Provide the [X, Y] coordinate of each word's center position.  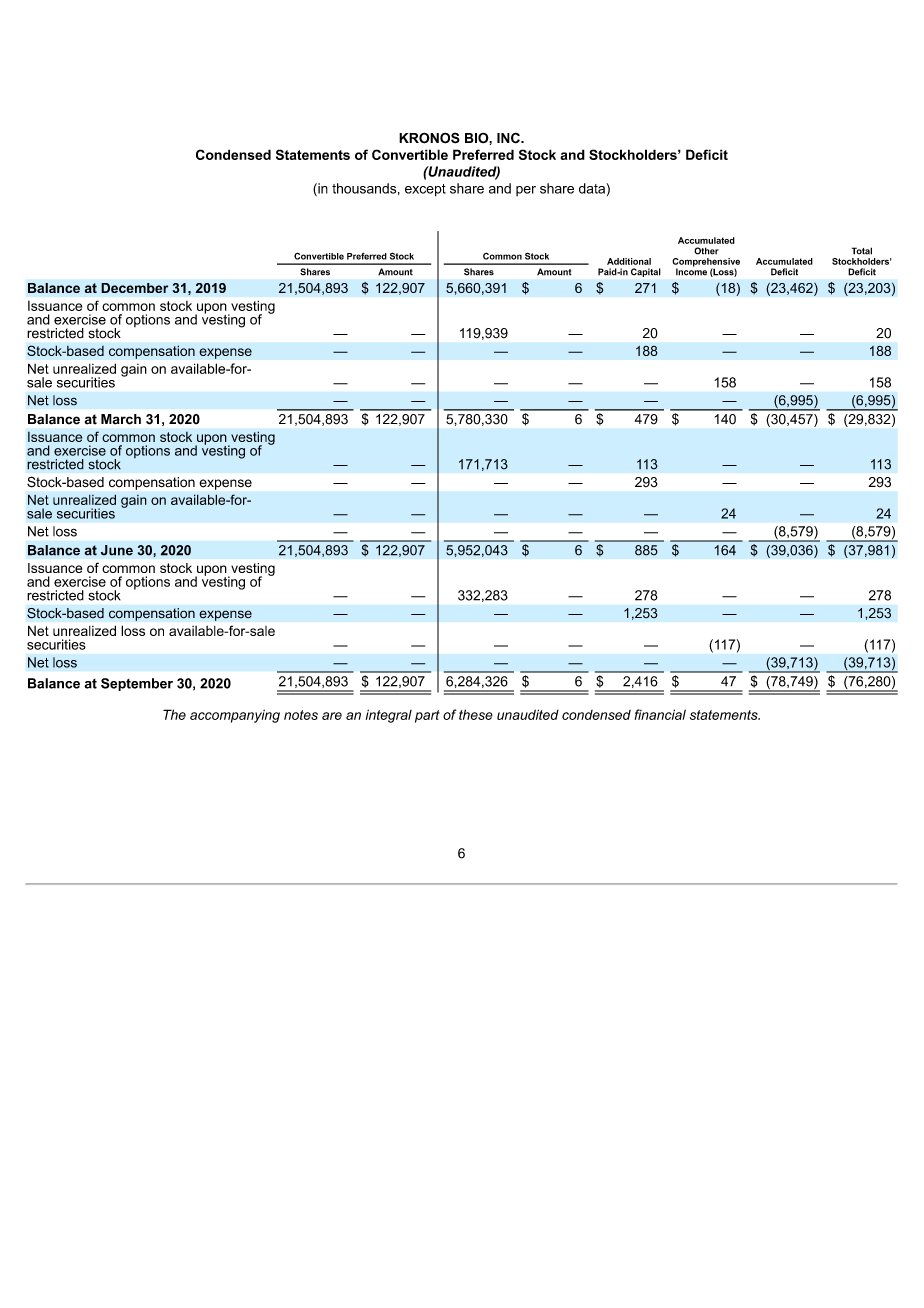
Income [691, 271]
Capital [645, 272]
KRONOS [429, 138]
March [121, 419]
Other [706, 251]
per [526, 191]
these [476, 714]
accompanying [235, 716]
